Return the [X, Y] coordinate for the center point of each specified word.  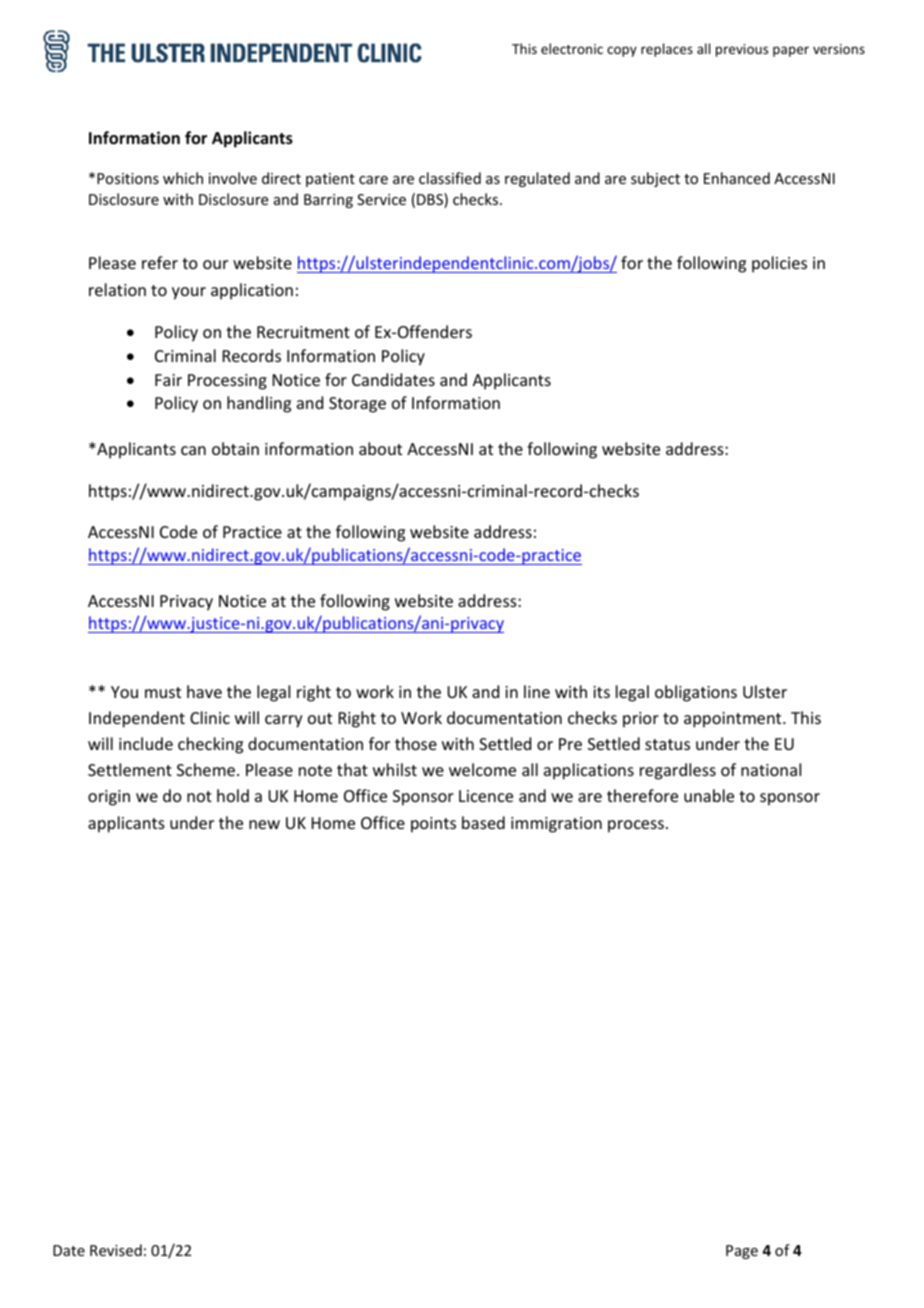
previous [742, 50]
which [183, 178]
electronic [572, 48]
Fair [168, 380]
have [204, 691]
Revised [116, 1250]
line [537, 691]
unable [709, 795]
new [264, 824]
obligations [696, 693]
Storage [357, 405]
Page [742, 1252]
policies [779, 264]
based [483, 822]
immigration [556, 825]
